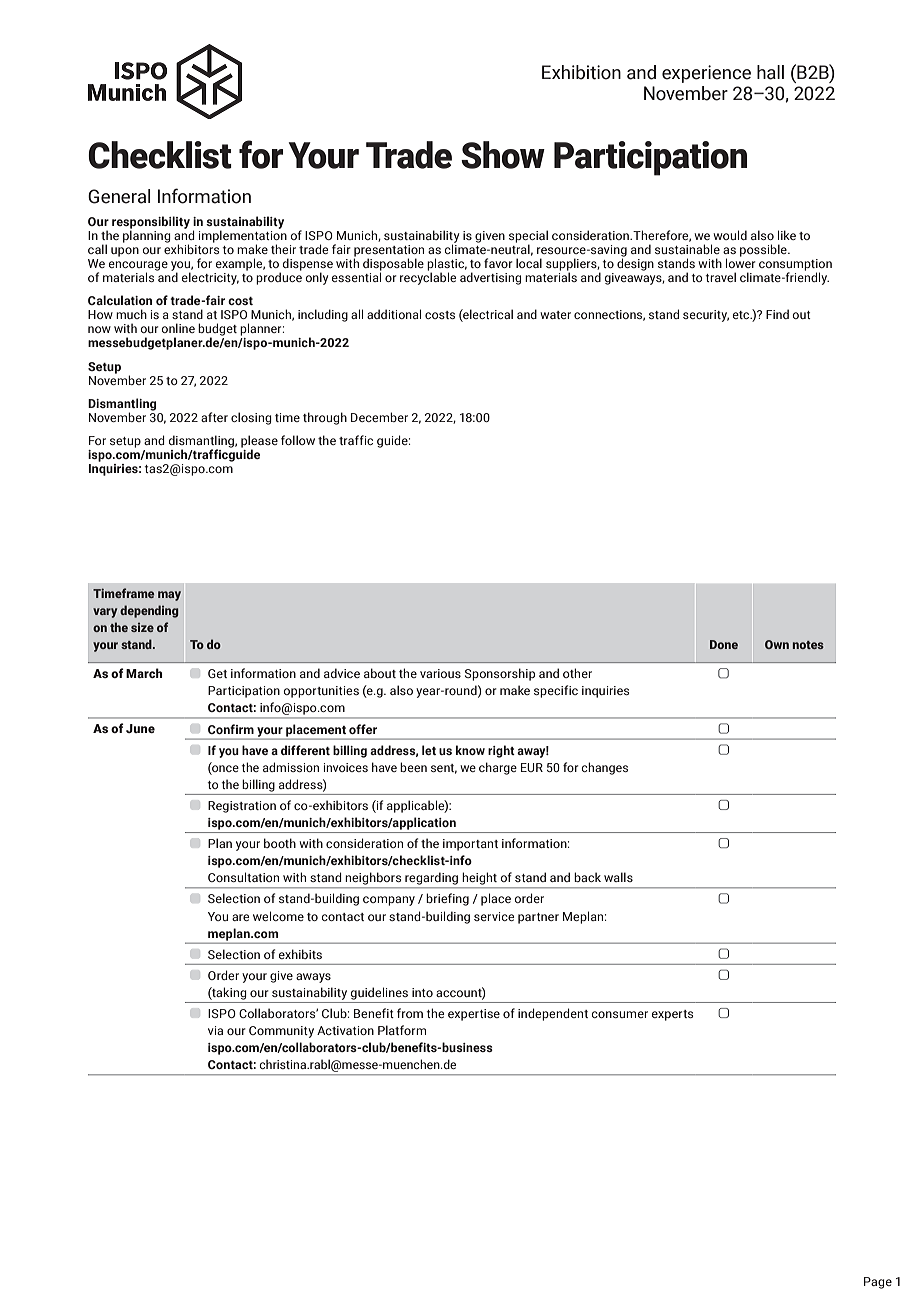 The image size is (924, 1308). What do you see at coordinates (231, 729) in the screenshot?
I see `Confirm` at bounding box center [231, 729].
